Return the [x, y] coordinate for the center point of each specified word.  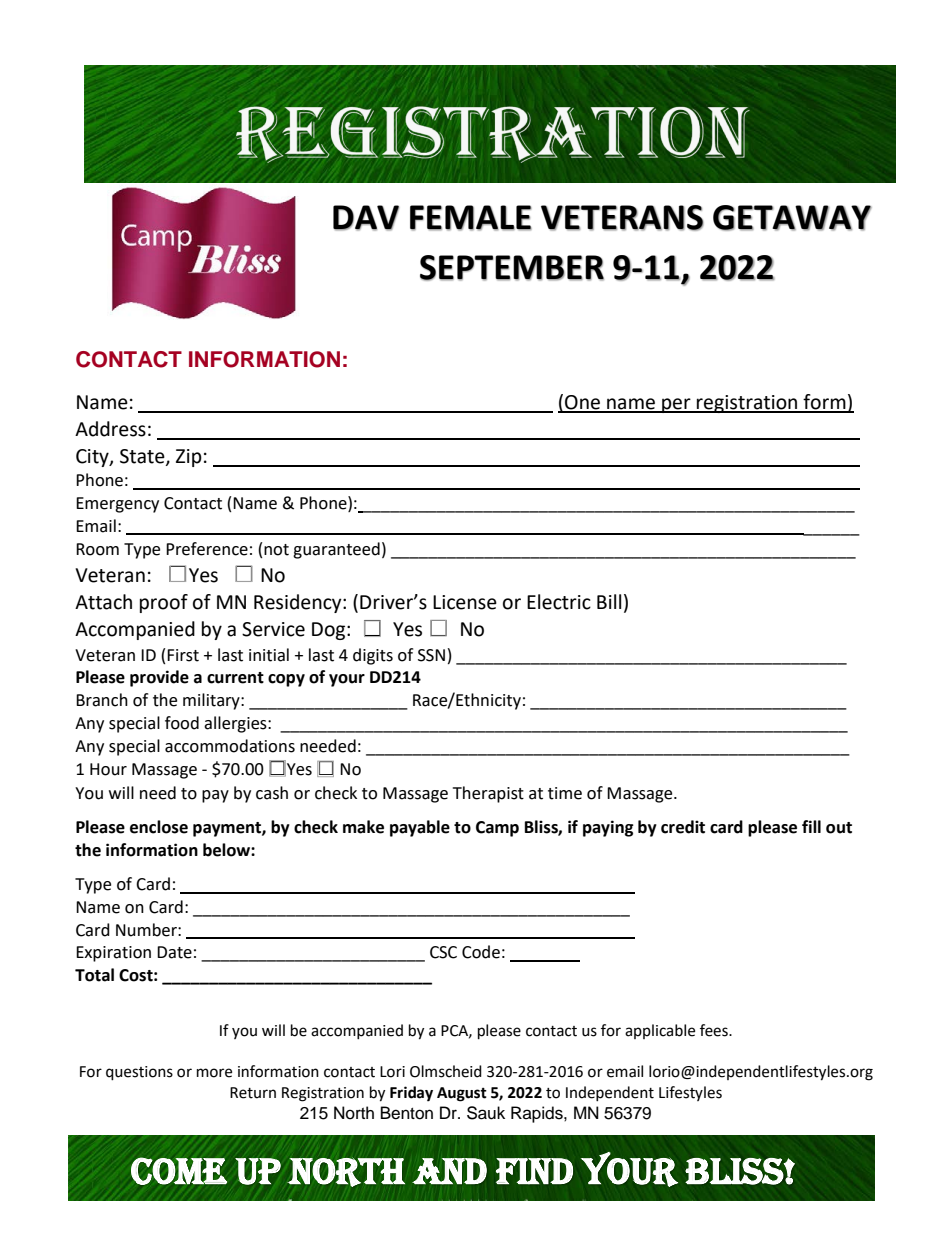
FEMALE [471, 218]
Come [179, 1171]
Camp [497, 829]
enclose [159, 827]
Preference [207, 549]
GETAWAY [792, 218]
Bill [609, 601]
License [465, 602]
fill [811, 826]
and [449, 1171]
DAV [366, 218]
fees [715, 1030]
